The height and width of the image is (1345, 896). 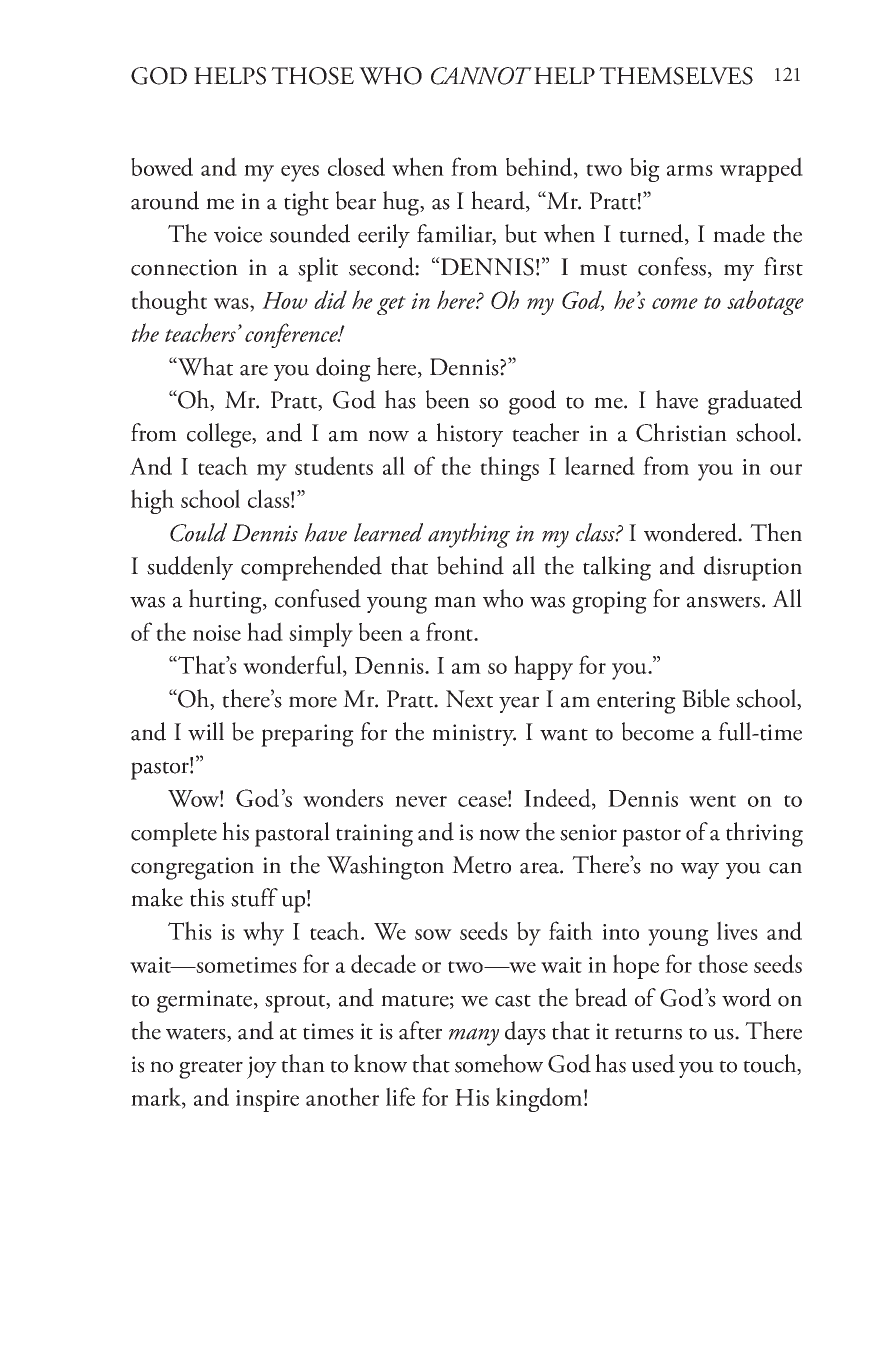 What do you see at coordinates (292, 335) in the image?
I see `conference` at bounding box center [292, 335].
